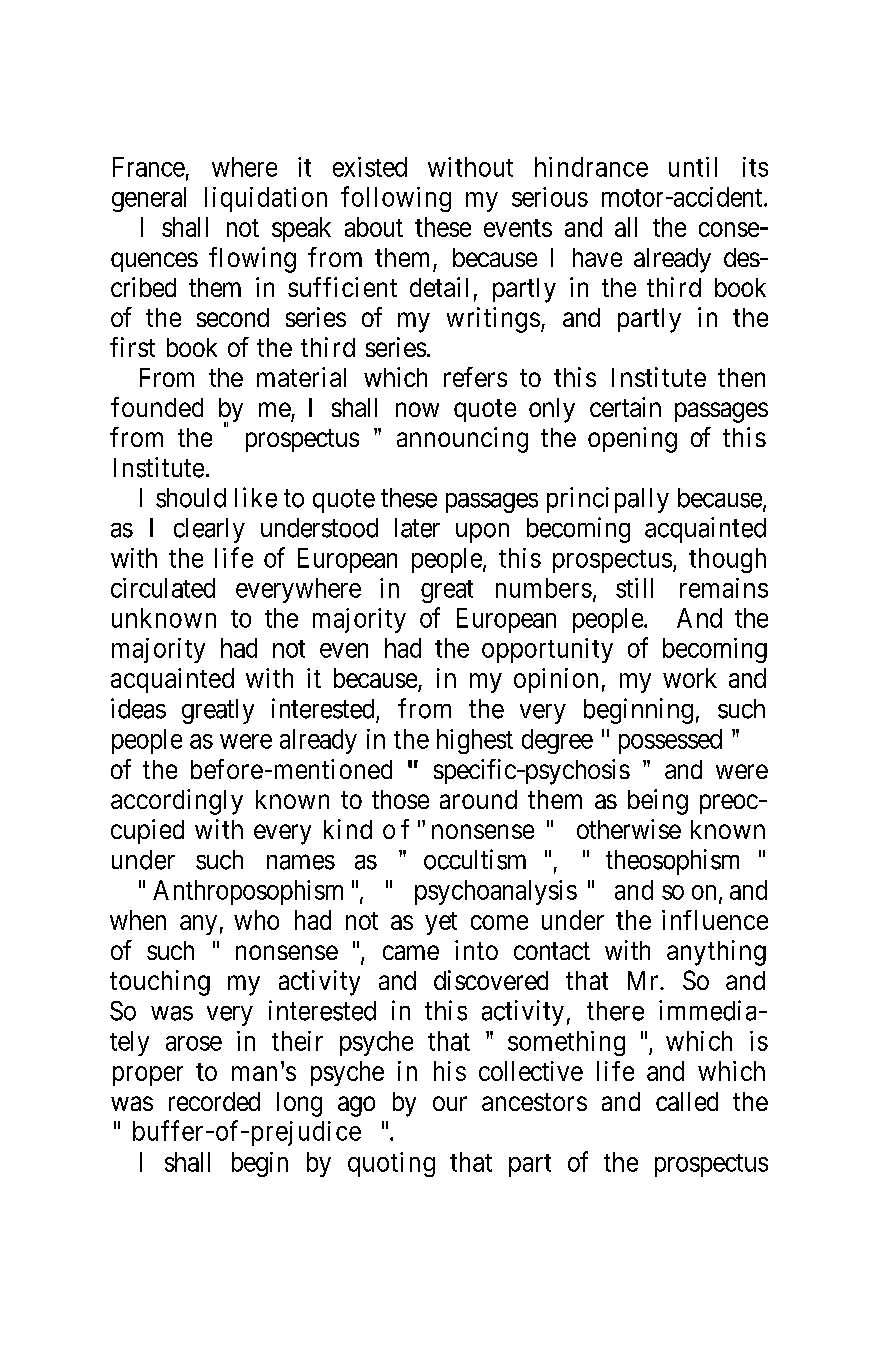  Describe the element at coordinates (214, 1101) in the image. I see `recorded` at that location.
